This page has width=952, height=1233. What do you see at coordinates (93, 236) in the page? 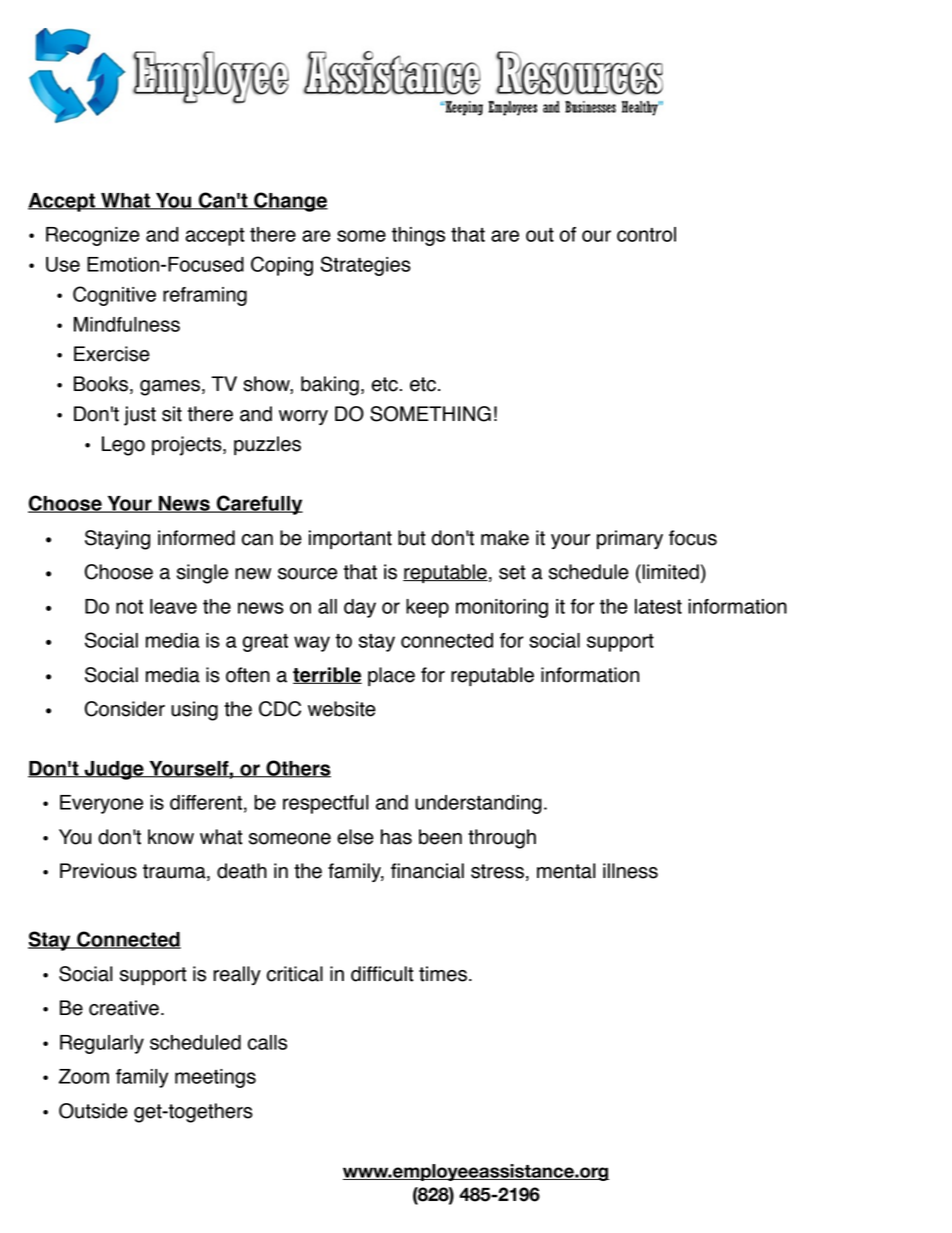
I see `Recognize` at bounding box center [93, 236].
